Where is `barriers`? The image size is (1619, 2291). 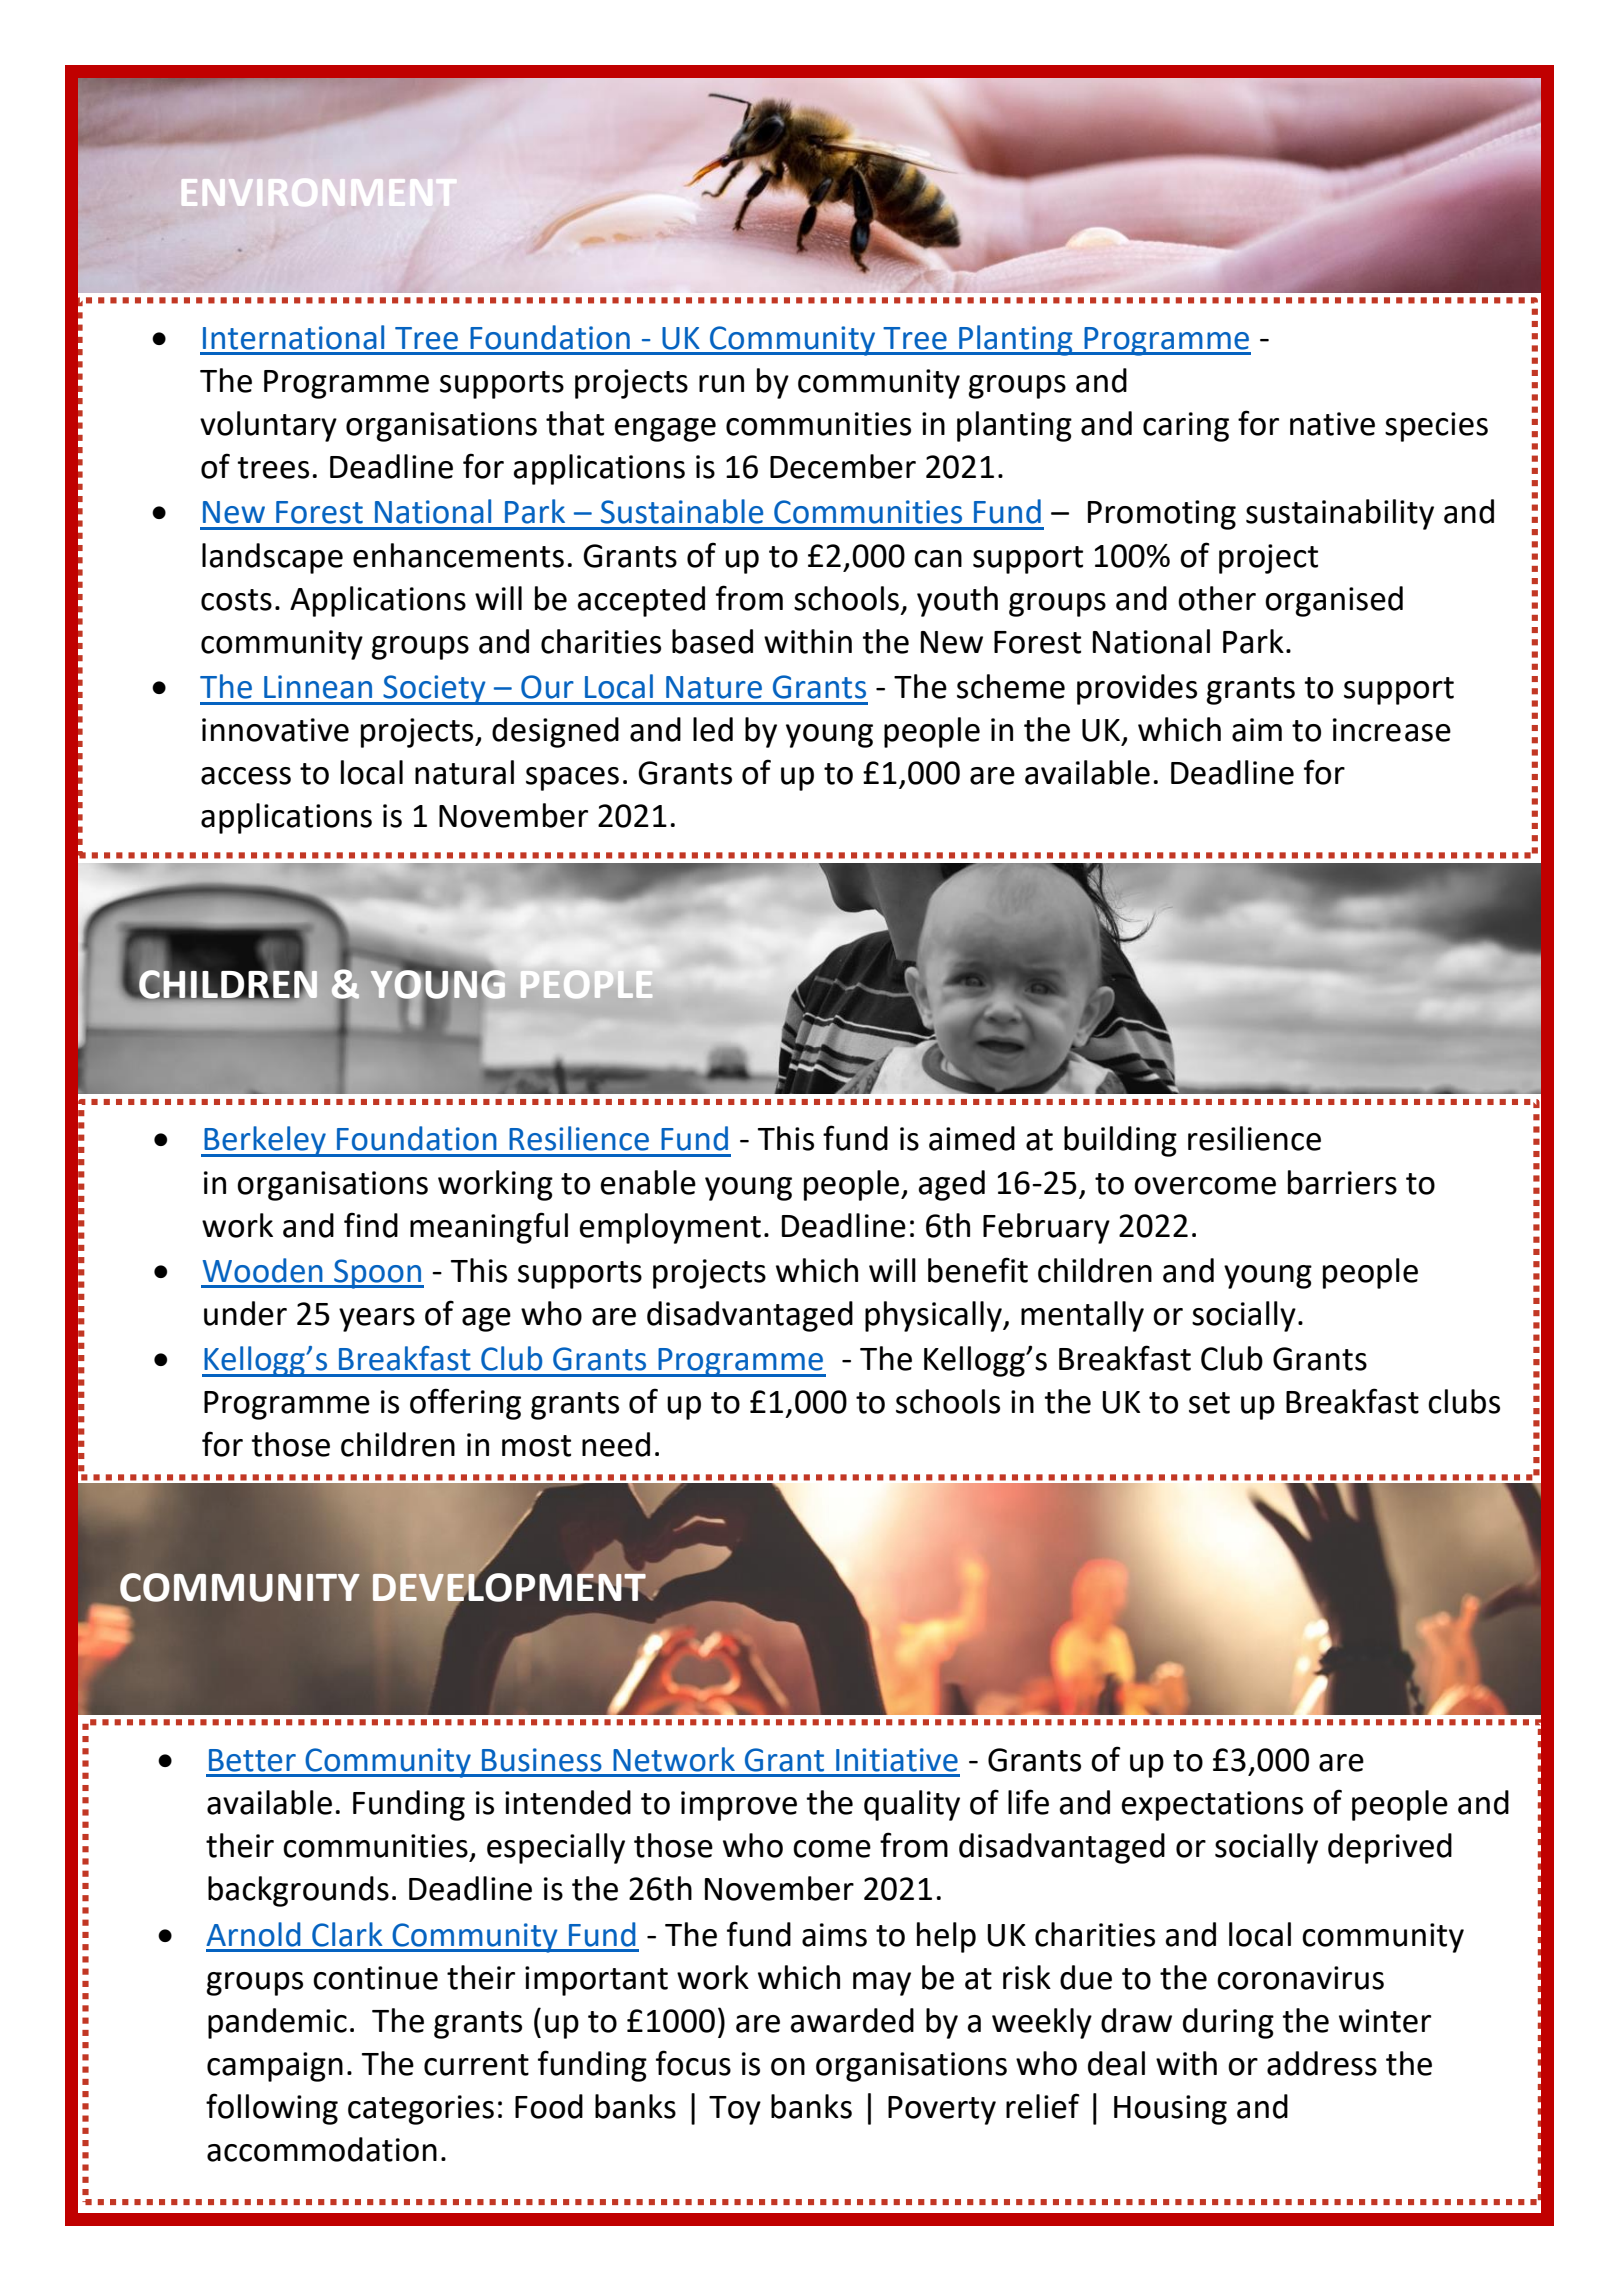
barriers is located at coordinates (1342, 1182).
